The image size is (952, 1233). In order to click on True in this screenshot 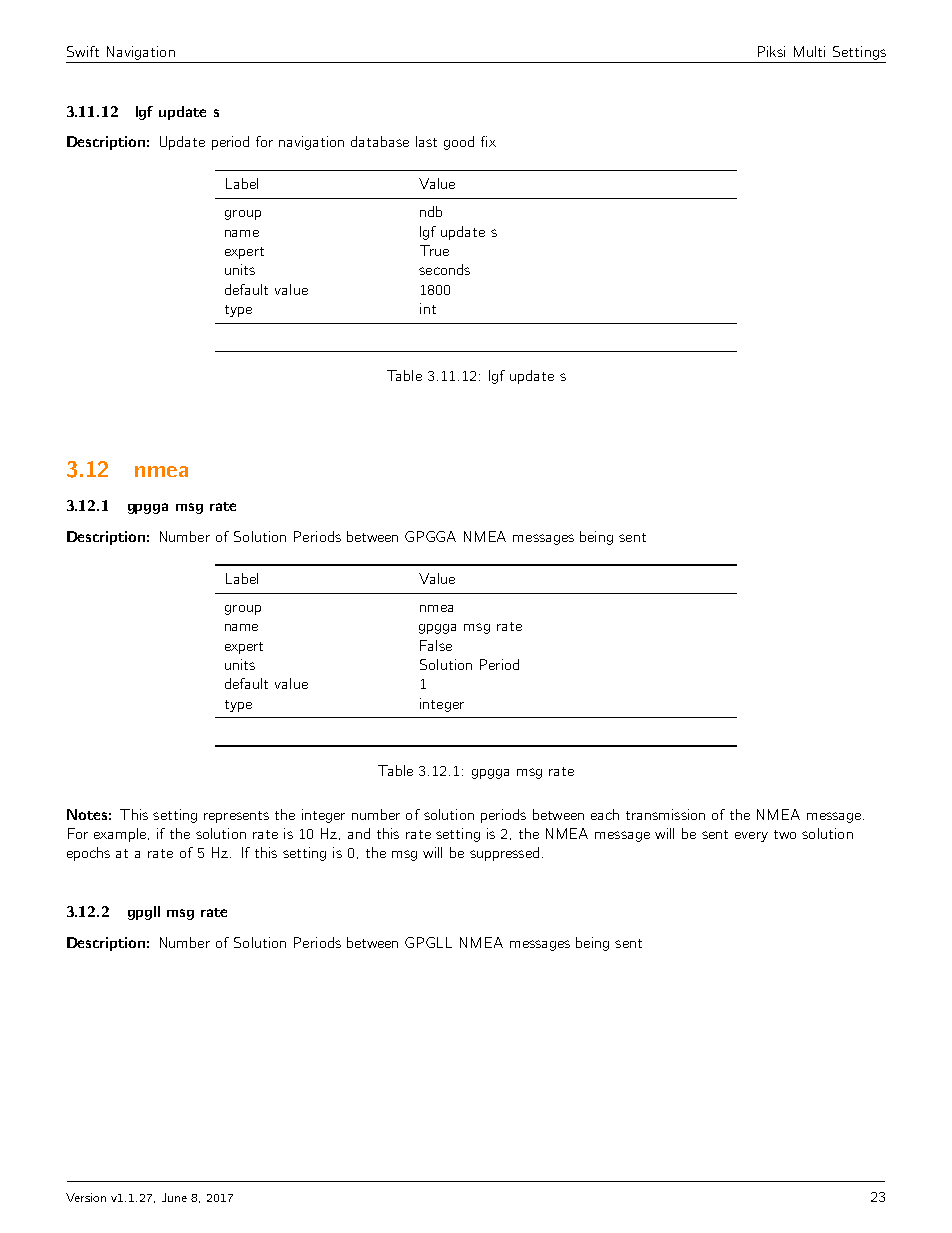, I will do `click(434, 250)`.
